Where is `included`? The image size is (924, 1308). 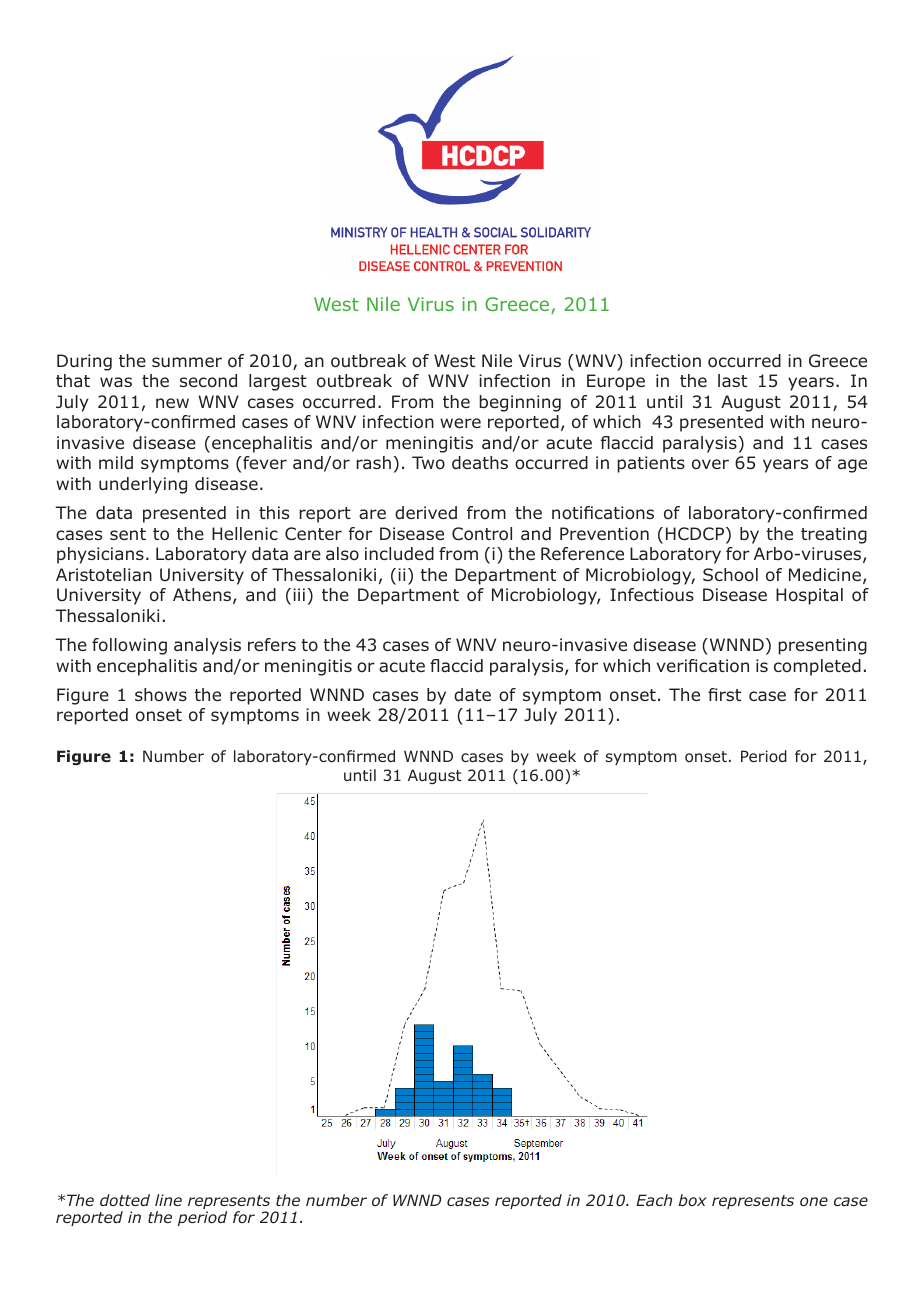
included is located at coordinates (399, 554).
